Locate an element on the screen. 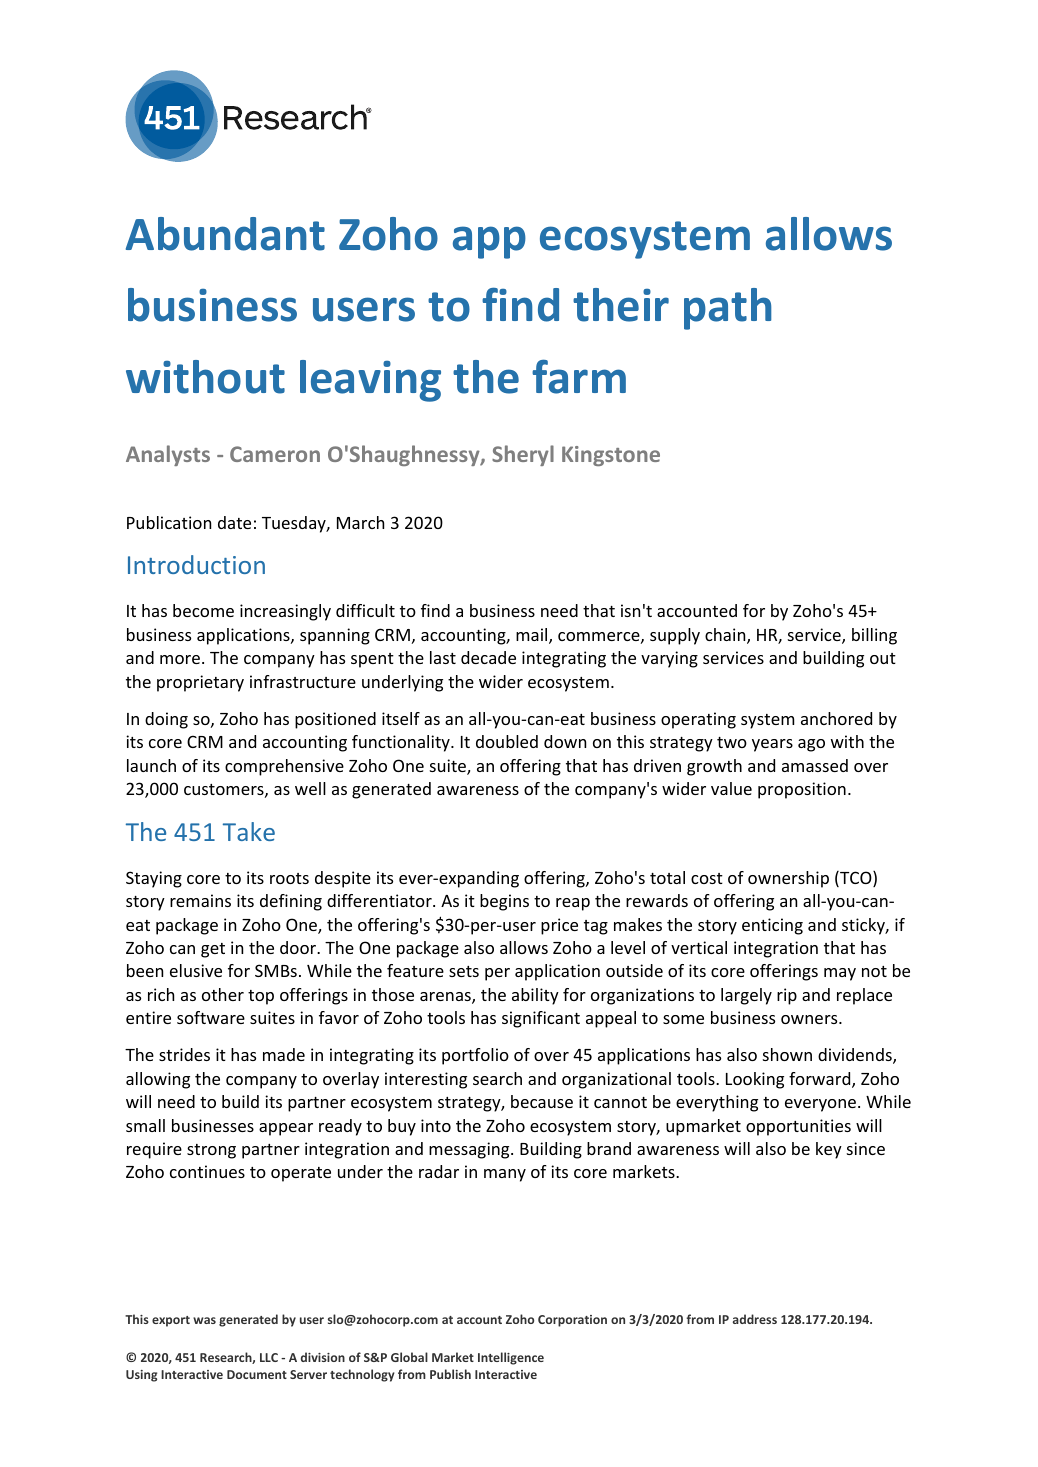 The image size is (1038, 1467). because is located at coordinates (542, 1101).
